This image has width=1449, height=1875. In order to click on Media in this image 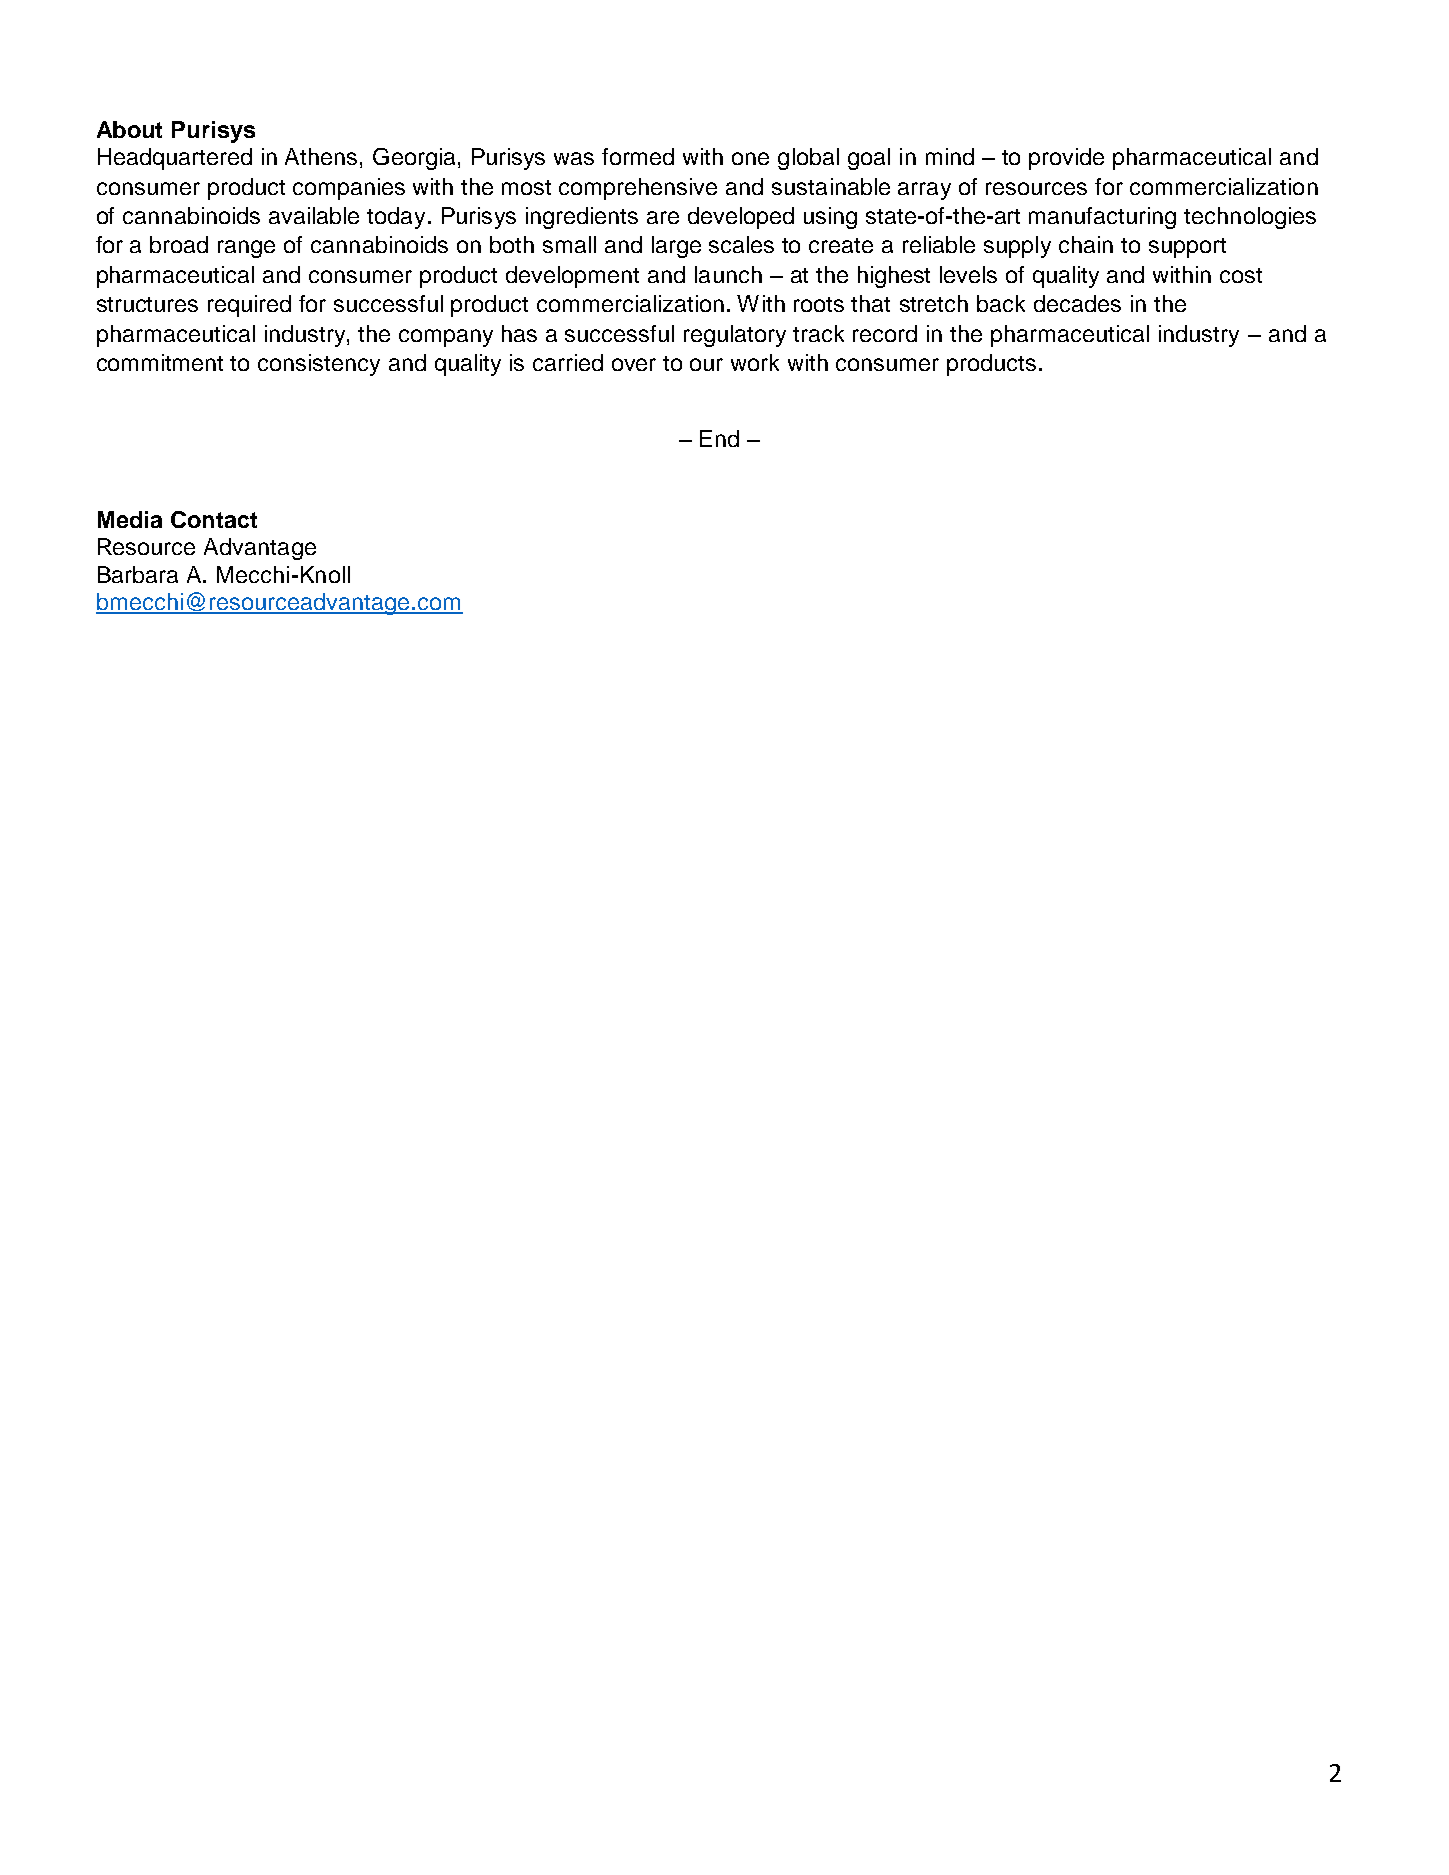, I will do `click(130, 519)`.
